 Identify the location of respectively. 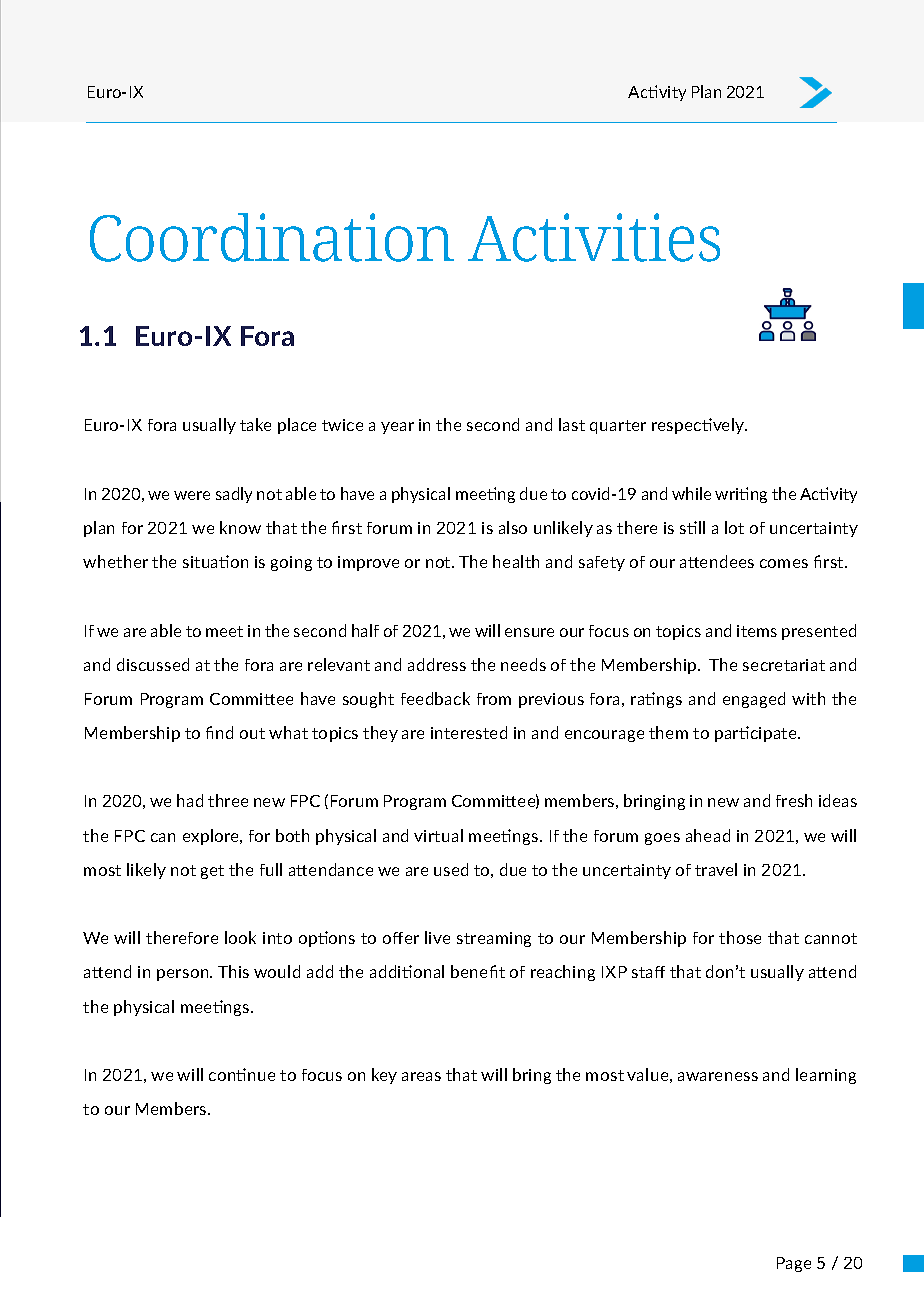
(699, 426).
